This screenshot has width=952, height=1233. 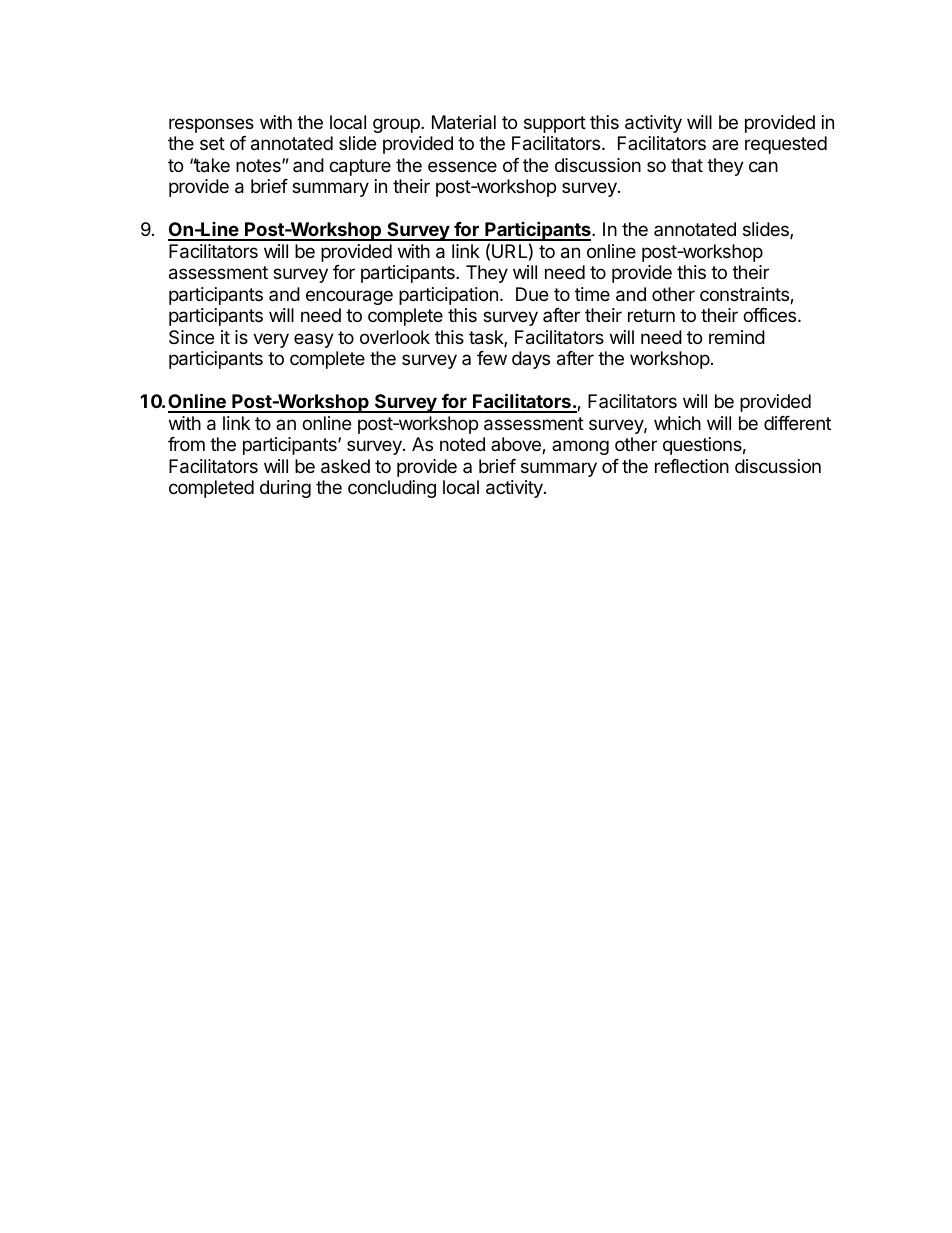 I want to click on Due, so click(x=532, y=294).
